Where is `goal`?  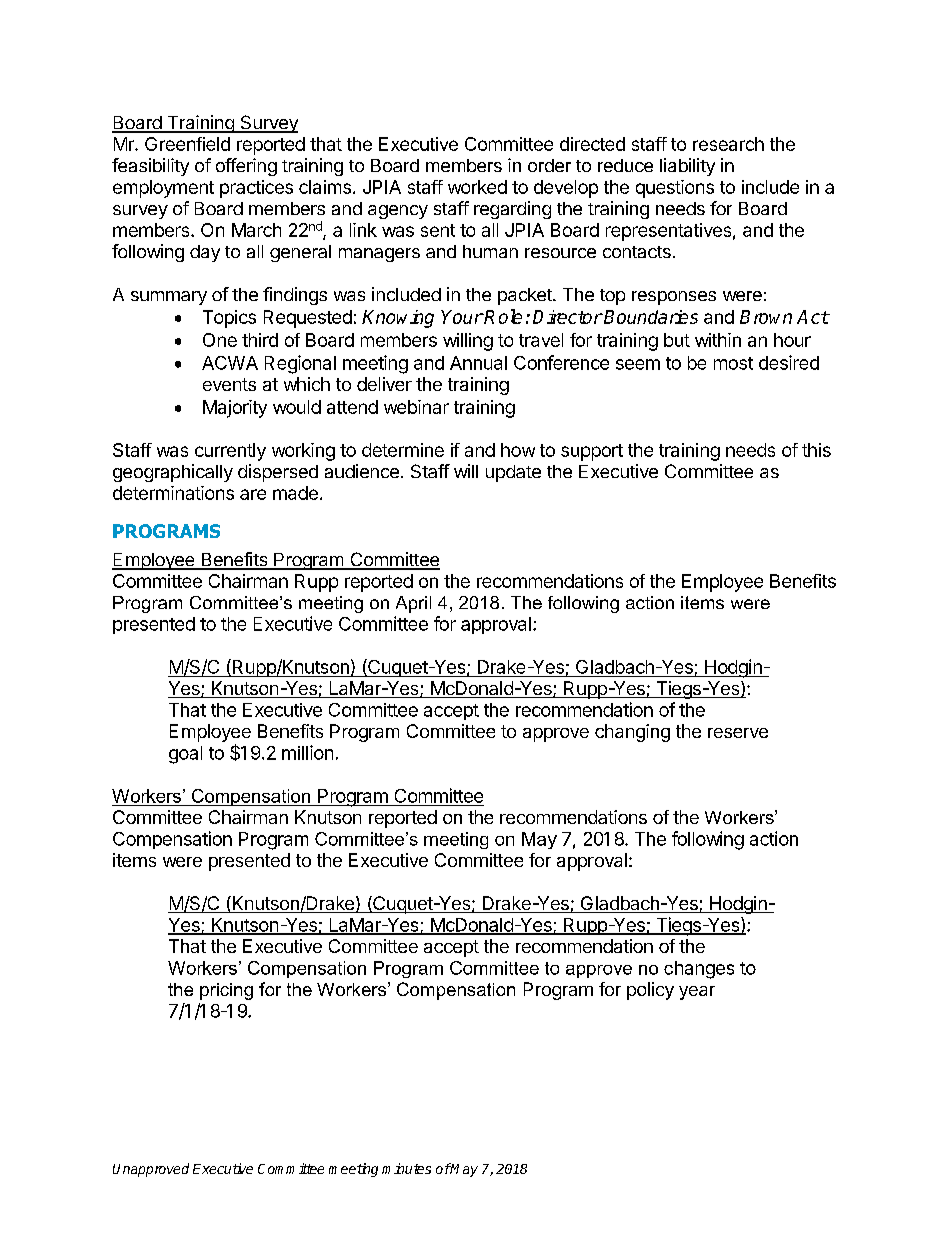 goal is located at coordinates (185, 755).
